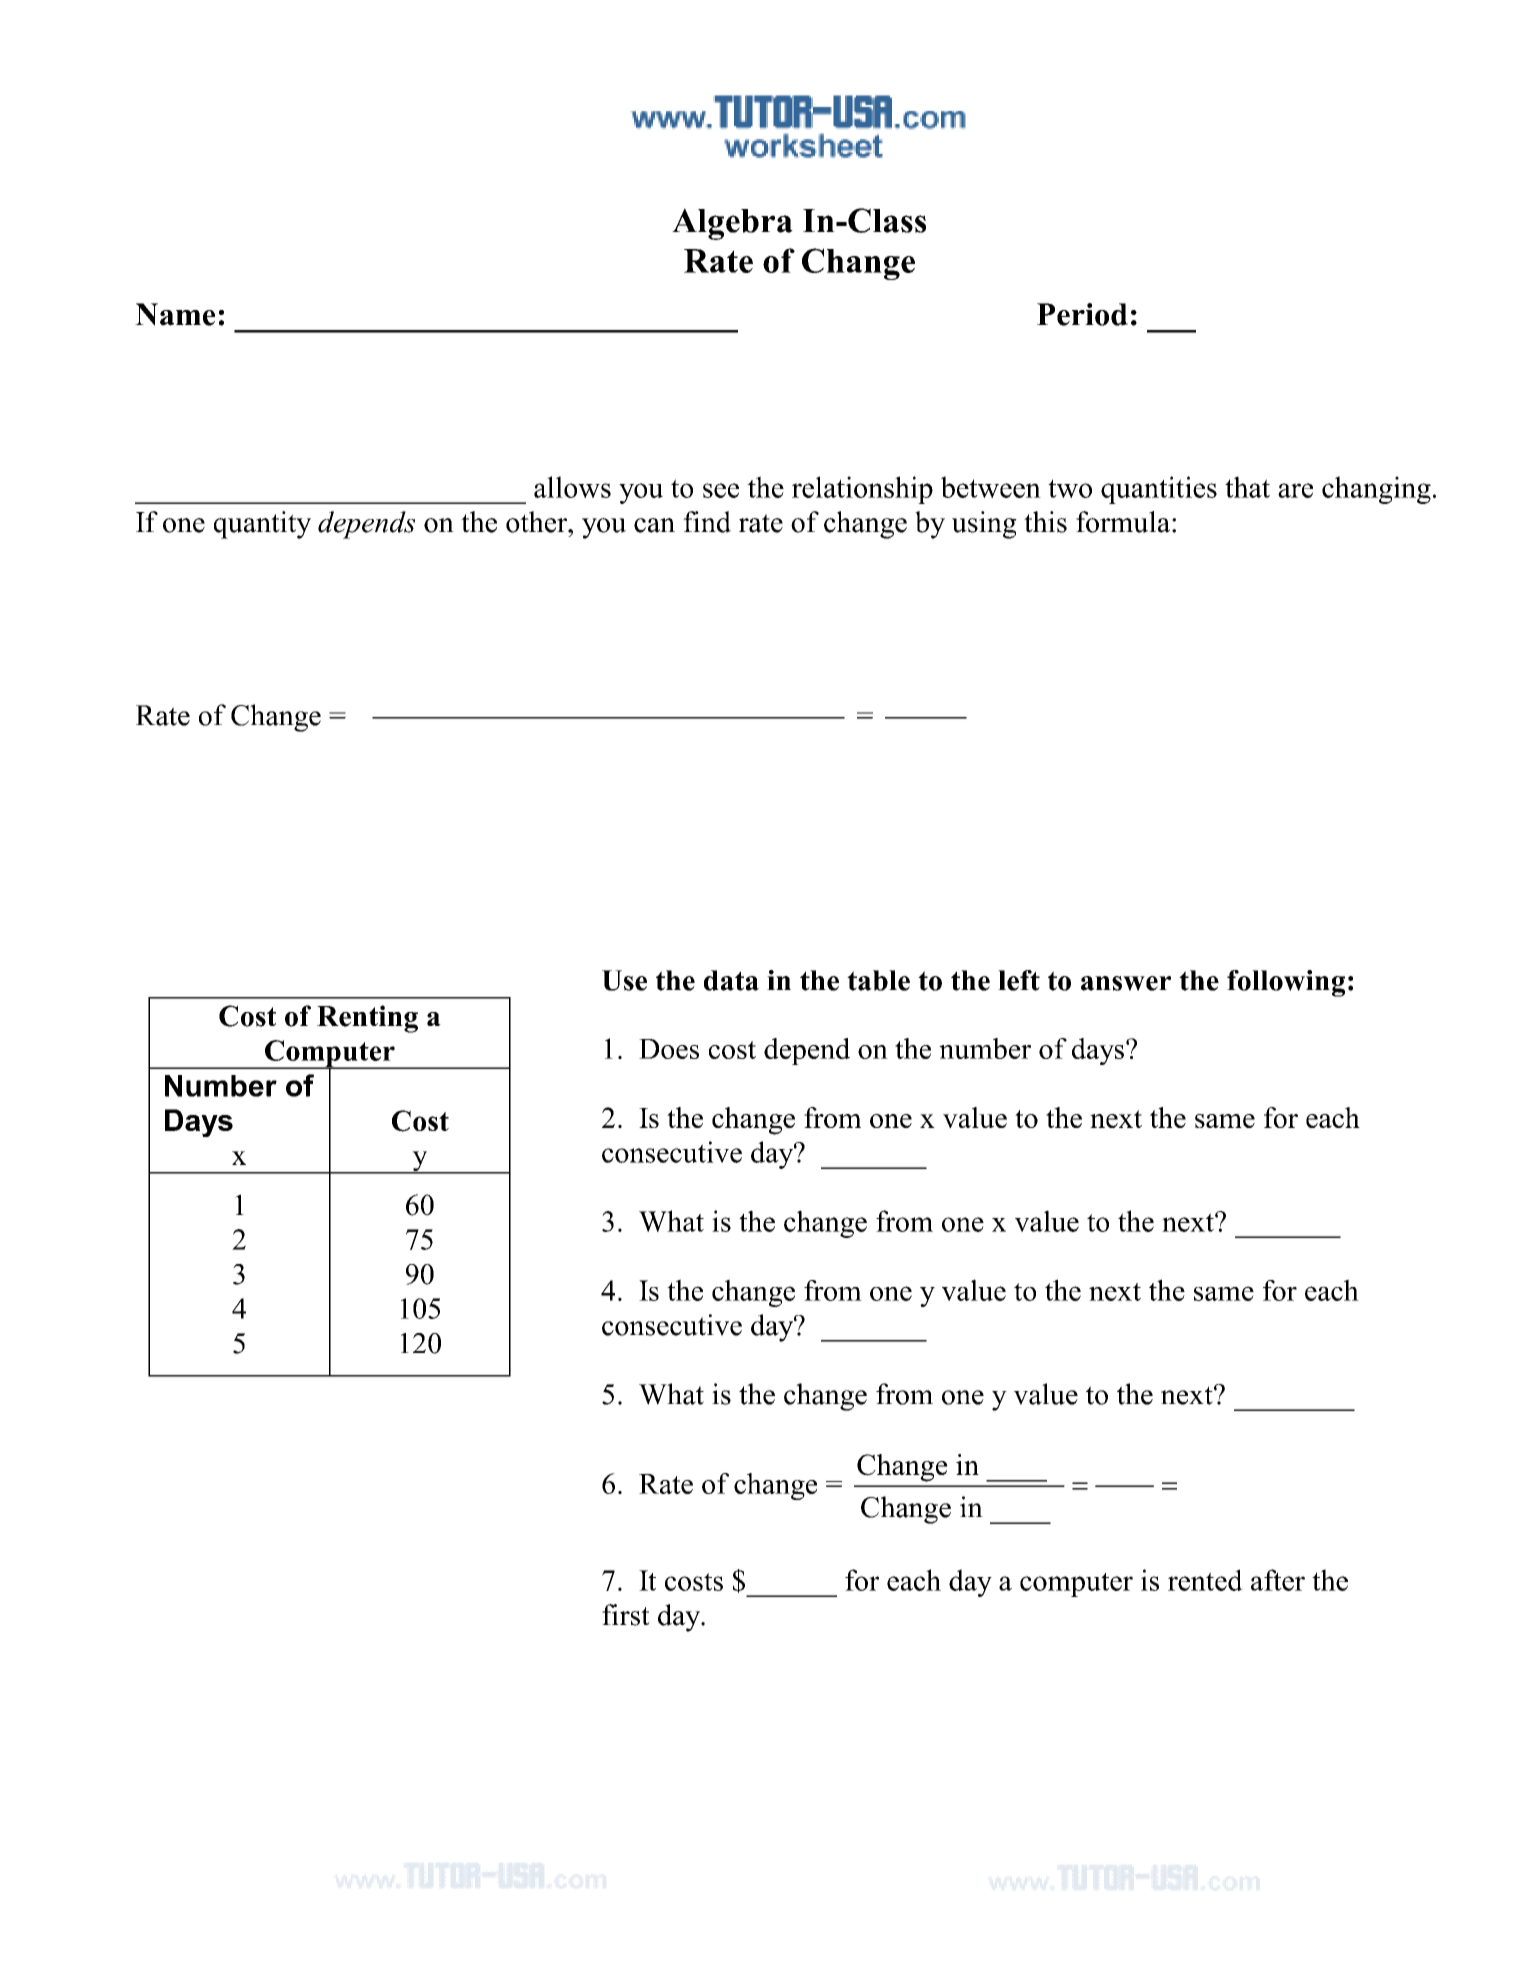  What do you see at coordinates (1205, 1580) in the screenshot?
I see `rented` at bounding box center [1205, 1580].
